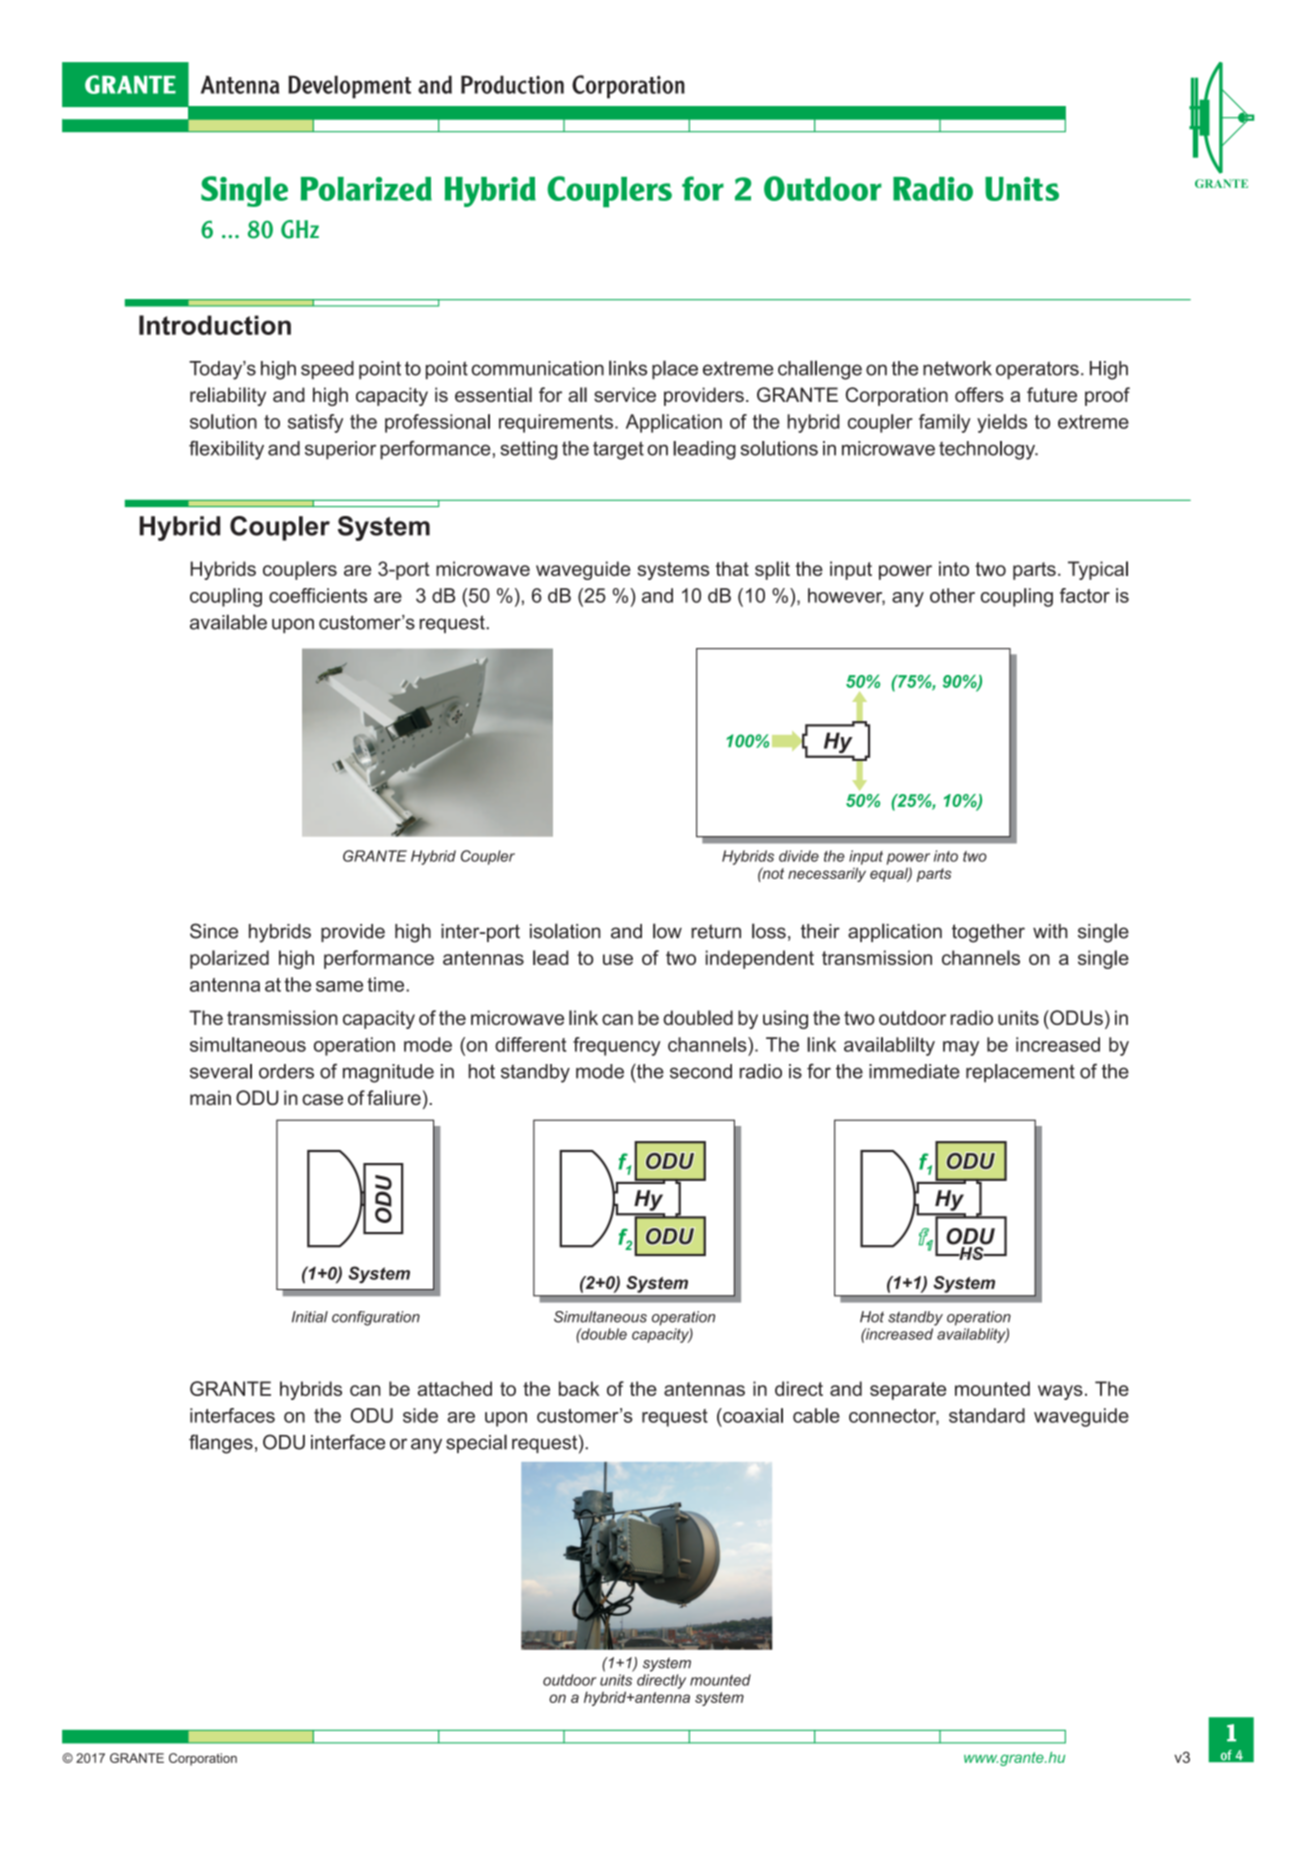  Describe the element at coordinates (667, 931) in the document. I see `low` at that location.
